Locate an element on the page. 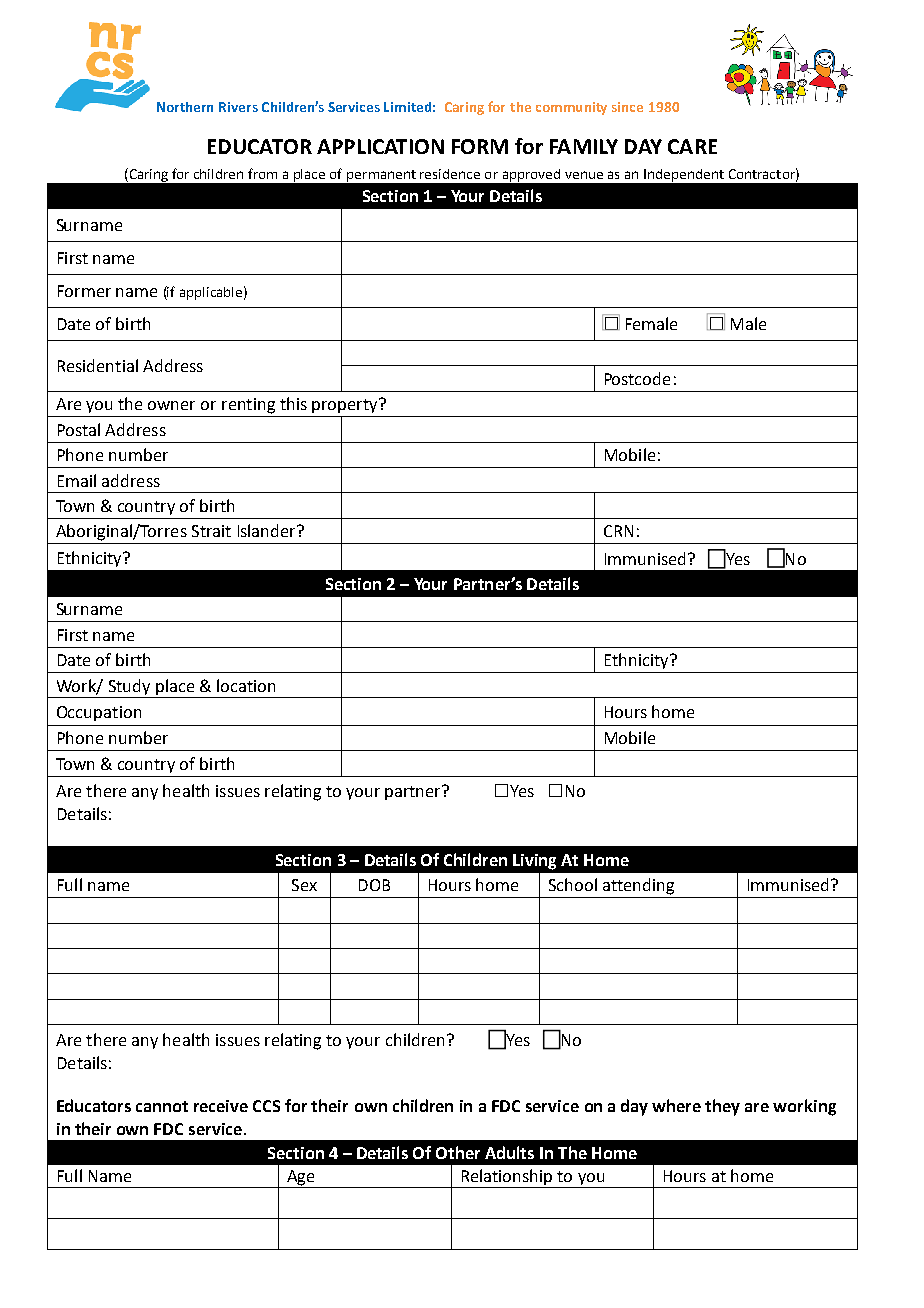  Study is located at coordinates (129, 687).
